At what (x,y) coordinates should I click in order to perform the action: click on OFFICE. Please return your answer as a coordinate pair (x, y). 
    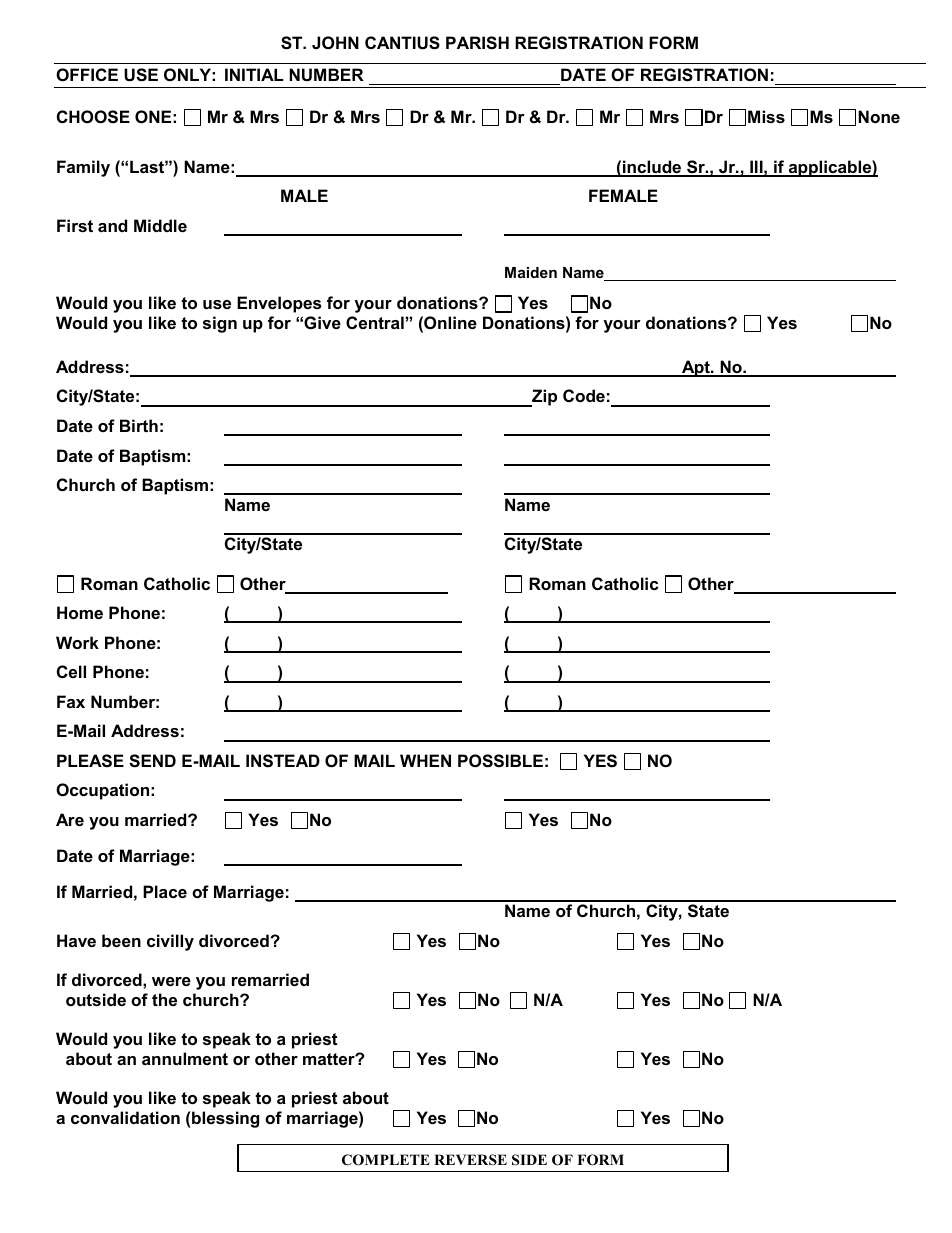
    Looking at the image, I should click on (87, 74).
